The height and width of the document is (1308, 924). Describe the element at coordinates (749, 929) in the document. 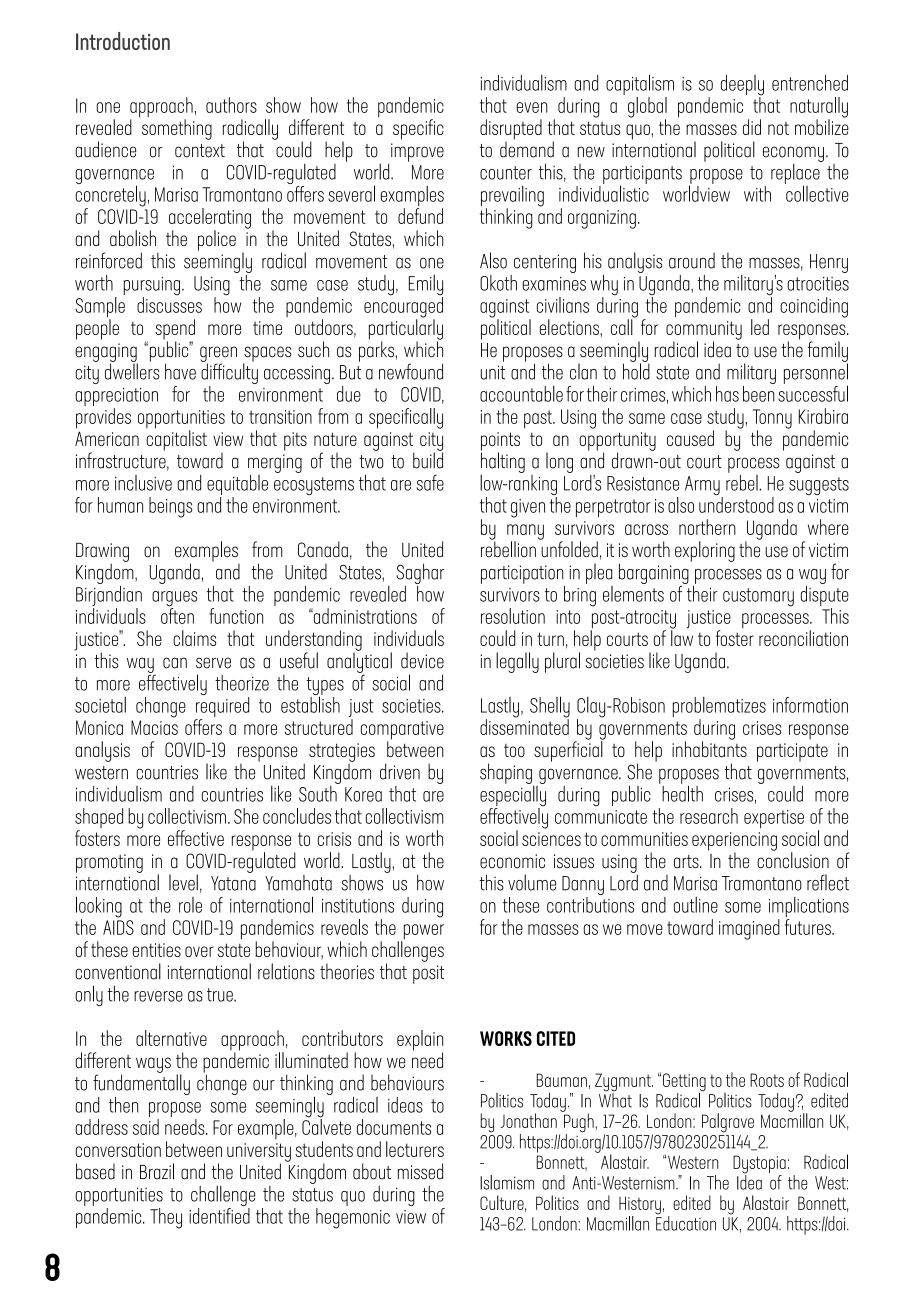

I see `imagined` at that location.
